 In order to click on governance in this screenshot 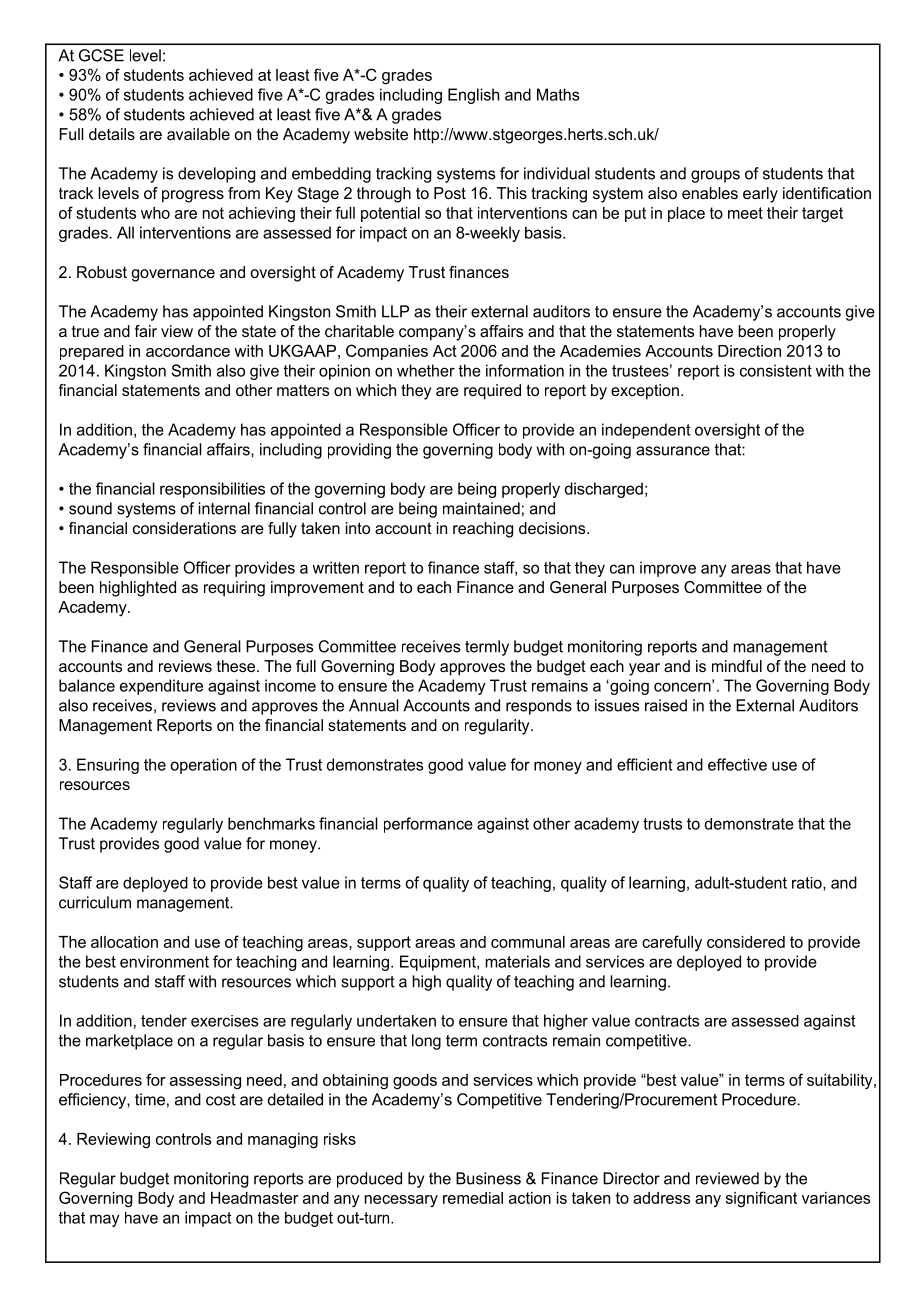, I will do `click(173, 275)`.
